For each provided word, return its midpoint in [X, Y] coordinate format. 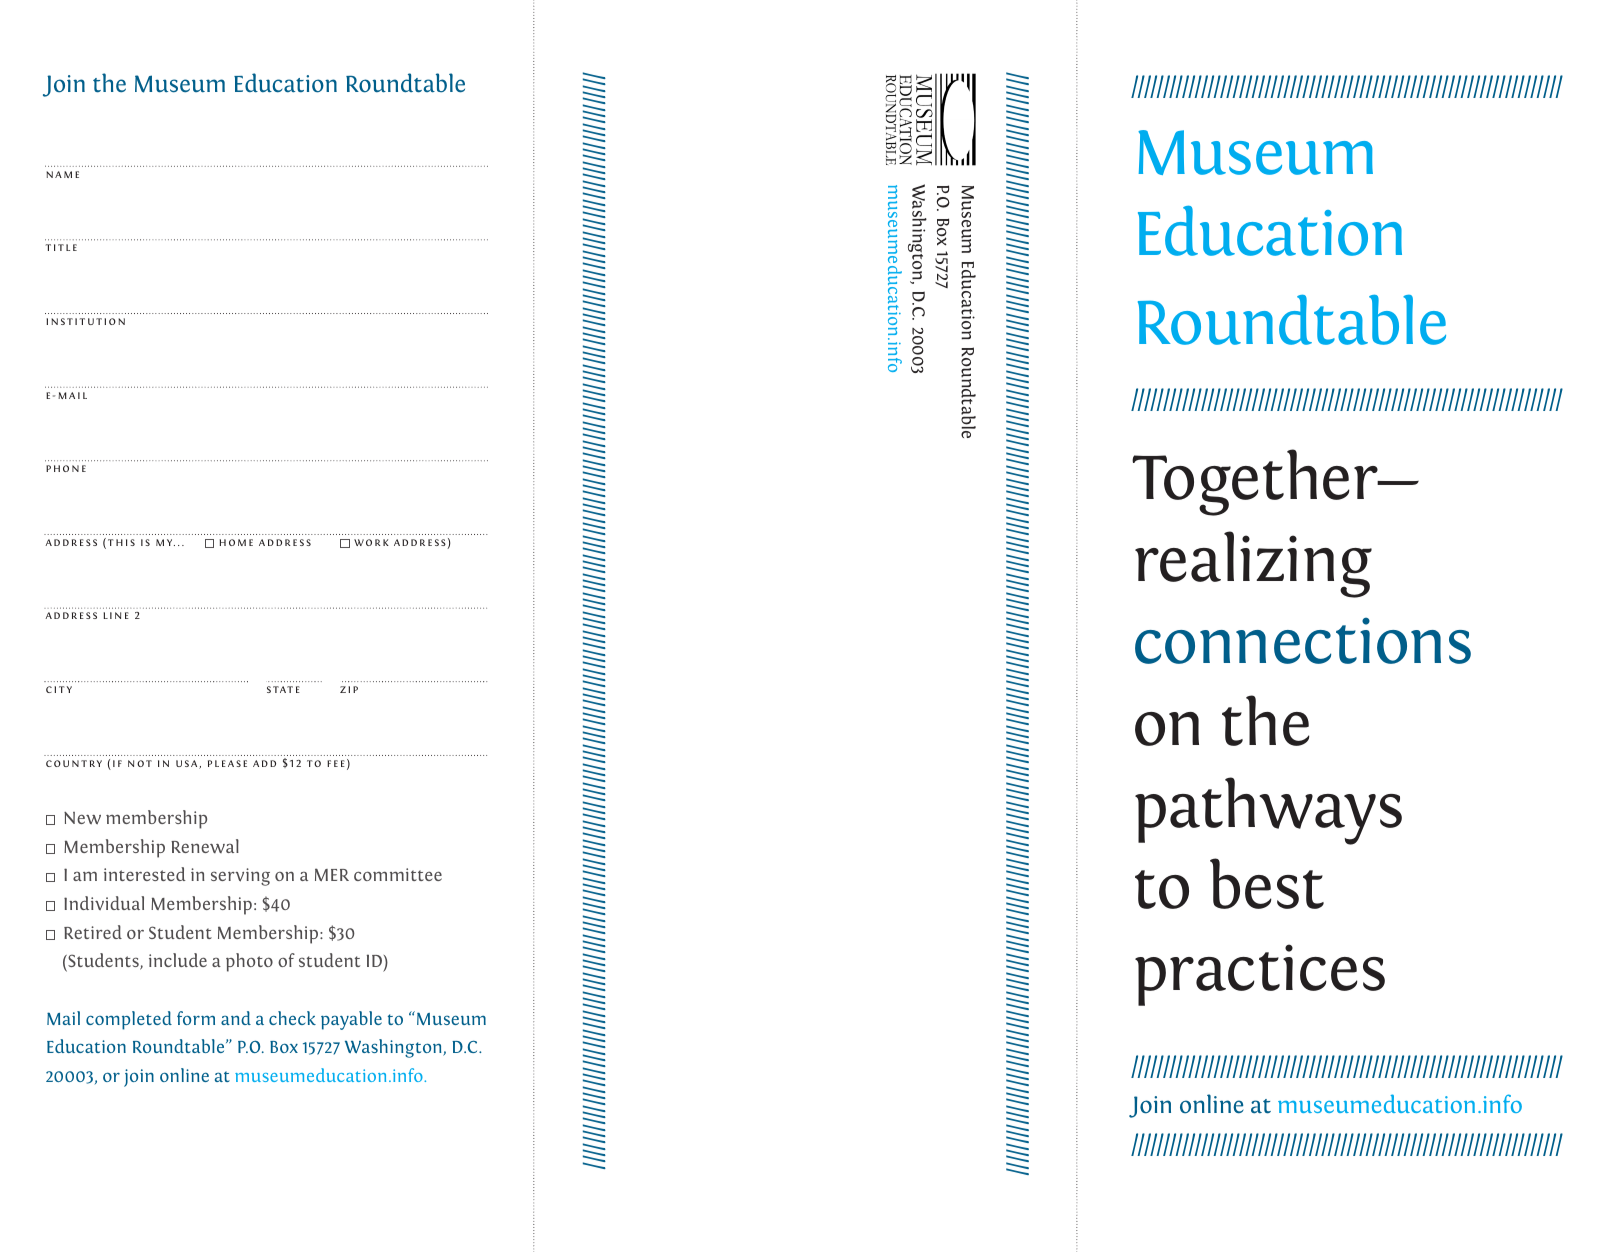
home [236, 542]
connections [1303, 640]
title [61, 247]
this [121, 542]
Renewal [205, 846]
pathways [1268, 811]
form [196, 1018]
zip [349, 689]
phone [66, 468]
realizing [1253, 564]
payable [351, 1020]
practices [1260, 975]
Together [1256, 482]
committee [398, 874]
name [62, 174]
